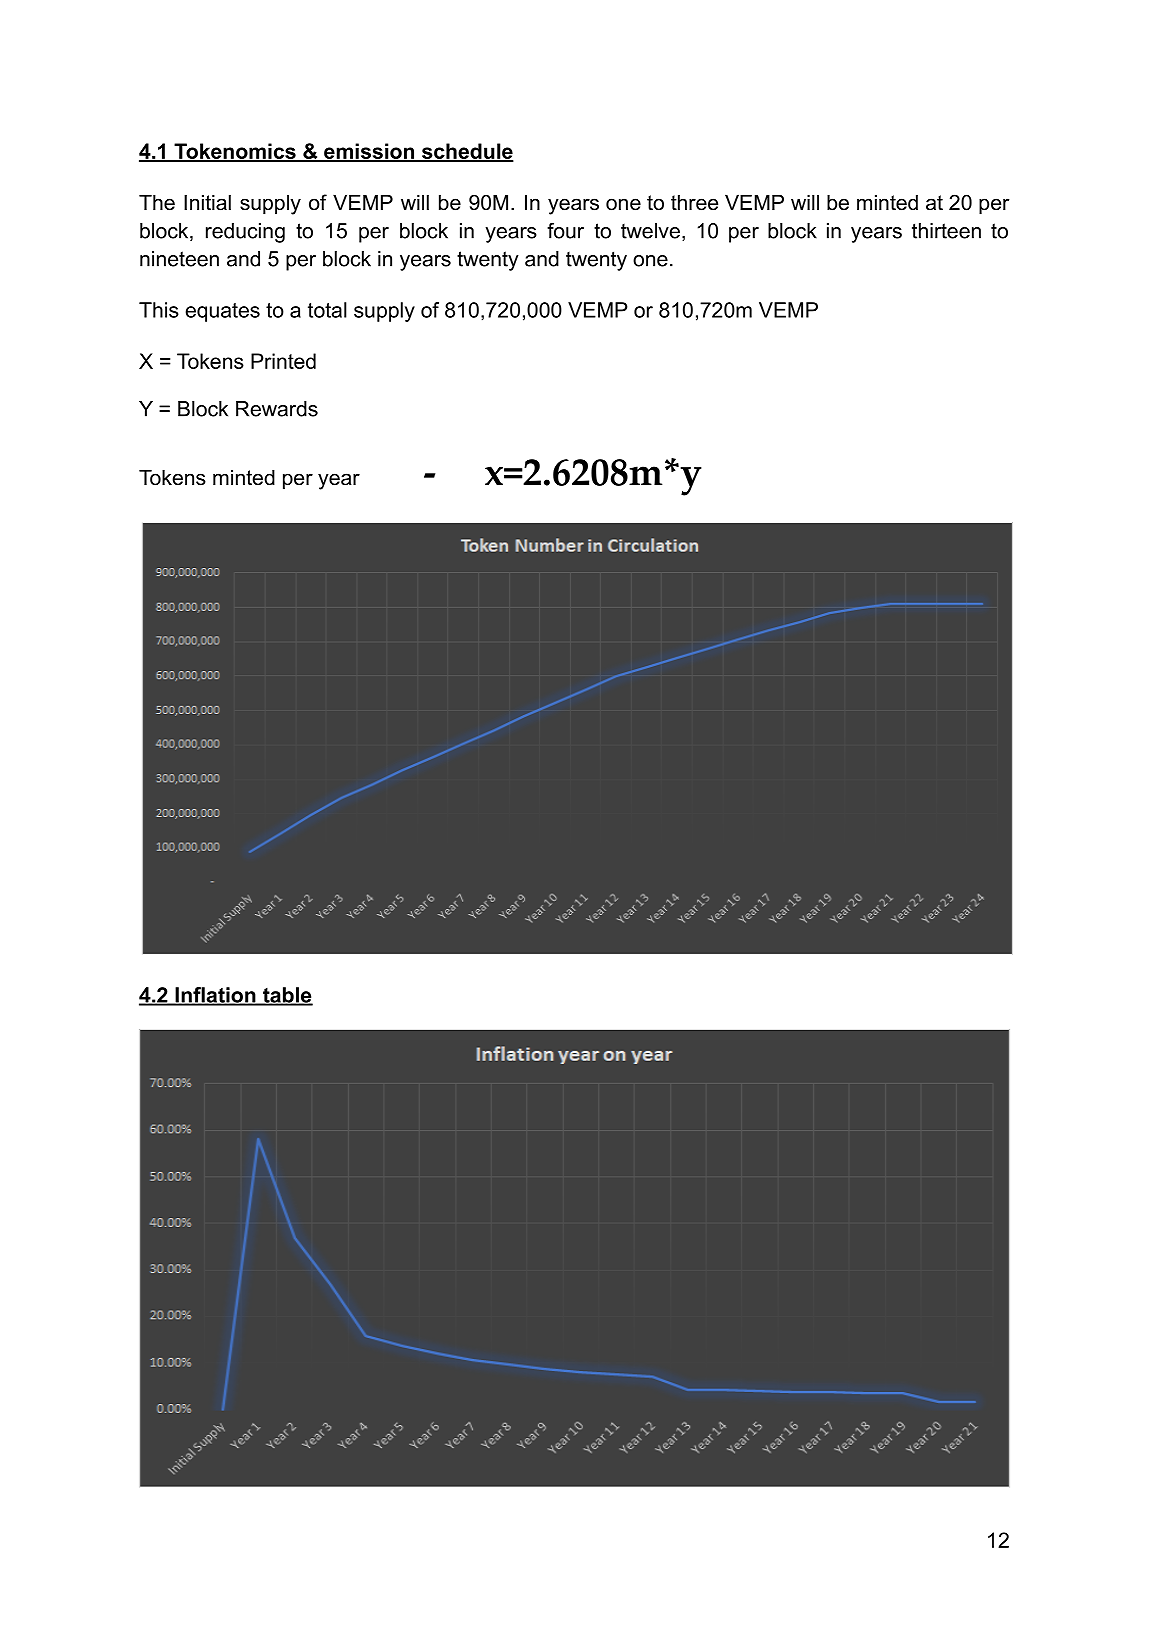  I want to click on Tokenomics, so click(235, 152).
